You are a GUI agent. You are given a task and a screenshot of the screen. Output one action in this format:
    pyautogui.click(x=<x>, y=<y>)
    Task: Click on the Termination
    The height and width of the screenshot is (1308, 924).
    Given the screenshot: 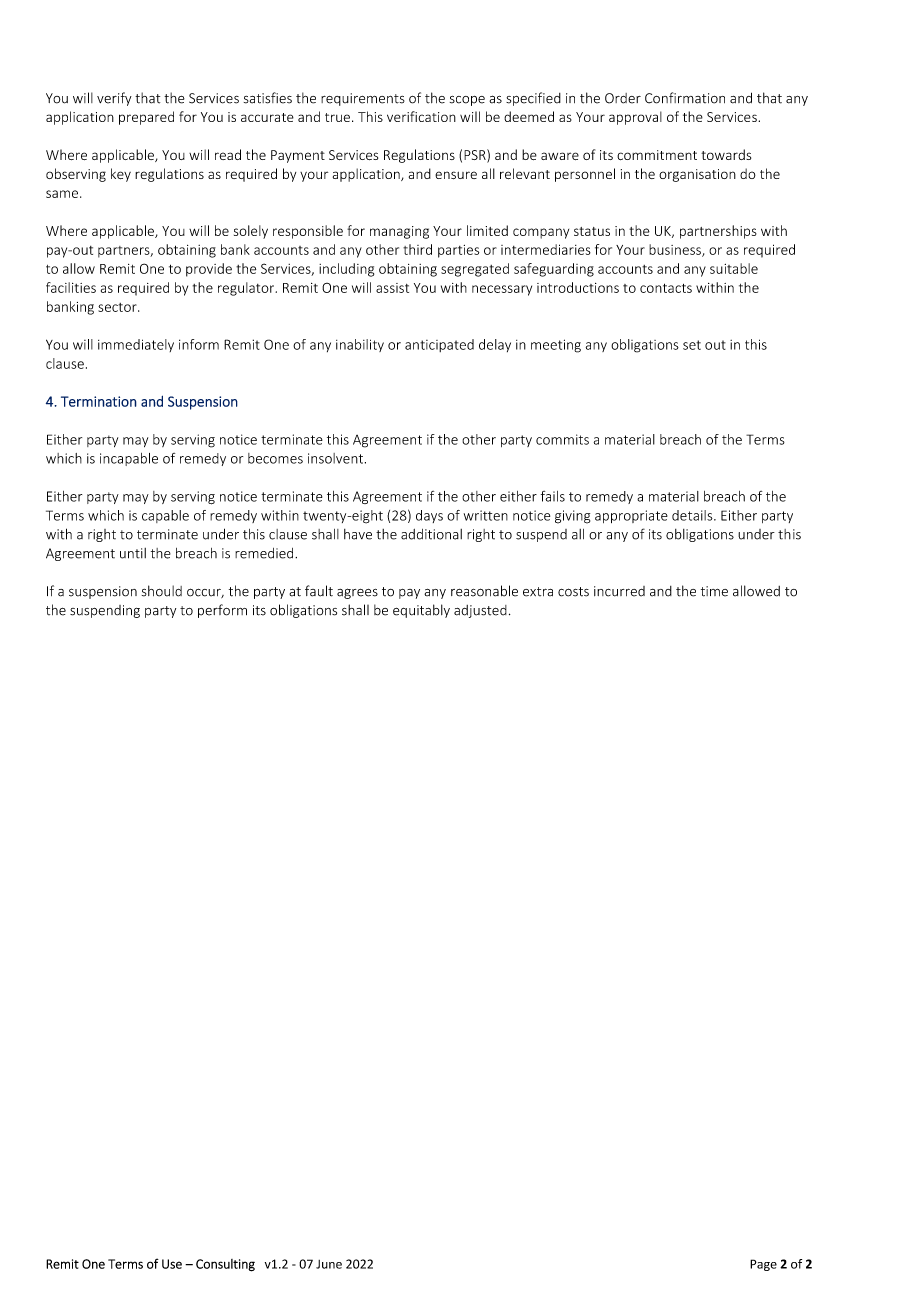 What is the action you would take?
    pyautogui.click(x=99, y=401)
